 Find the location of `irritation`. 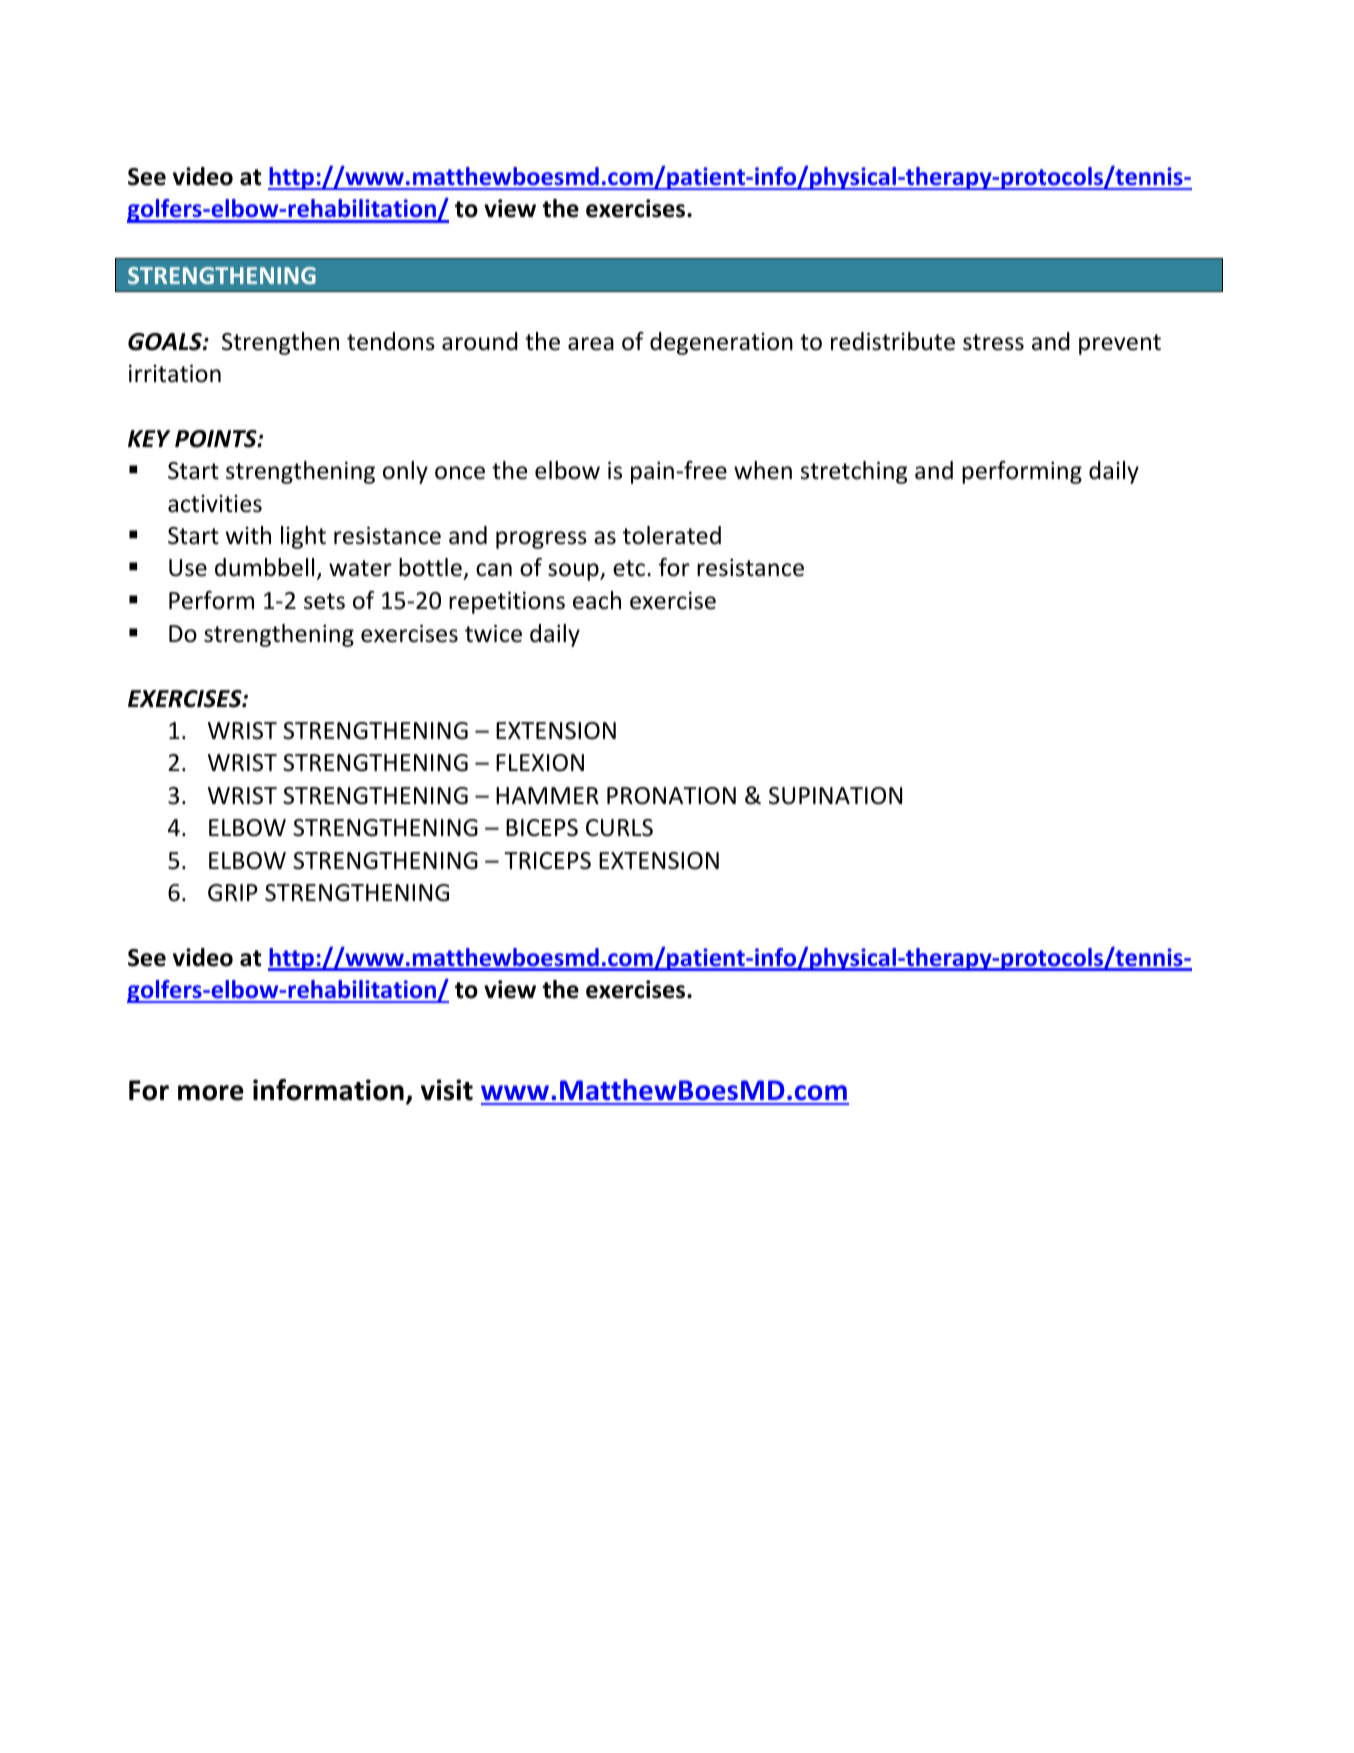

irritation is located at coordinates (175, 374).
